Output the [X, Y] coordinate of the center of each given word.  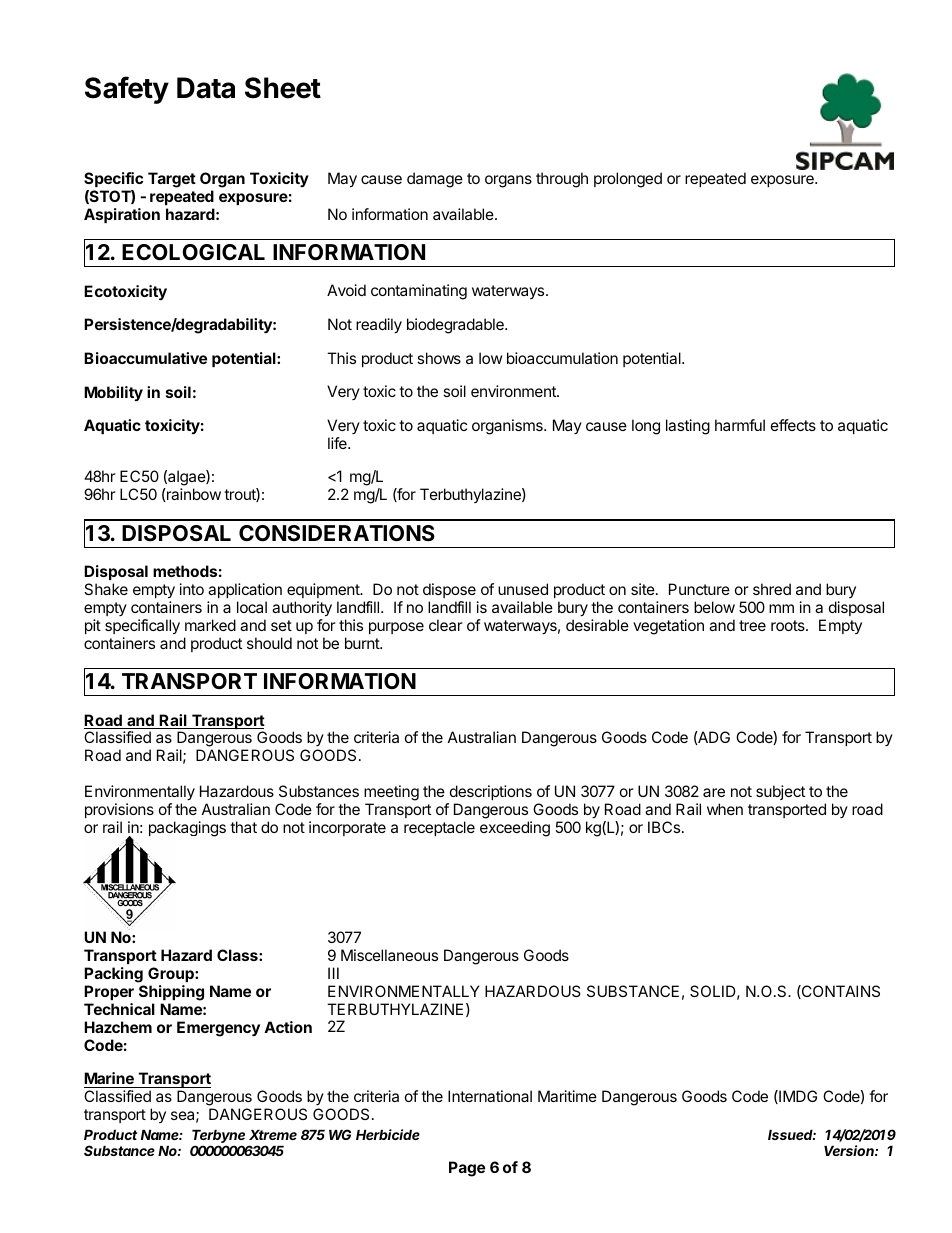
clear [445, 625]
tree [752, 625]
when [725, 809]
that [243, 827]
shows [439, 358]
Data [206, 88]
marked [210, 625]
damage [435, 180]
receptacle [439, 828]
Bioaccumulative [145, 358]
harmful [740, 425]
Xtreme [273, 1135]
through [562, 180]
